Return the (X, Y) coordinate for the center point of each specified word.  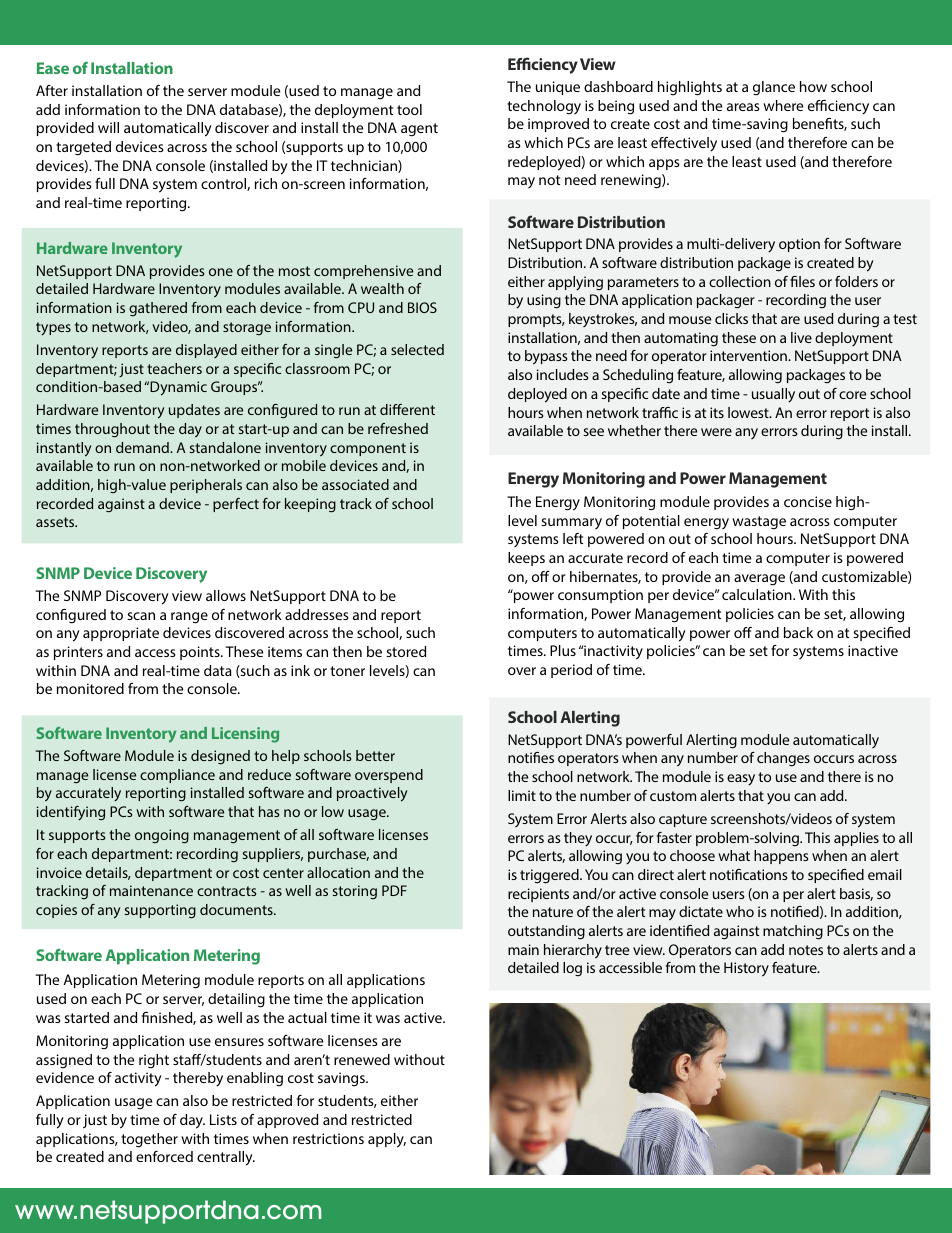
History (746, 969)
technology (544, 107)
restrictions (328, 1138)
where (783, 105)
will (108, 127)
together (149, 1140)
